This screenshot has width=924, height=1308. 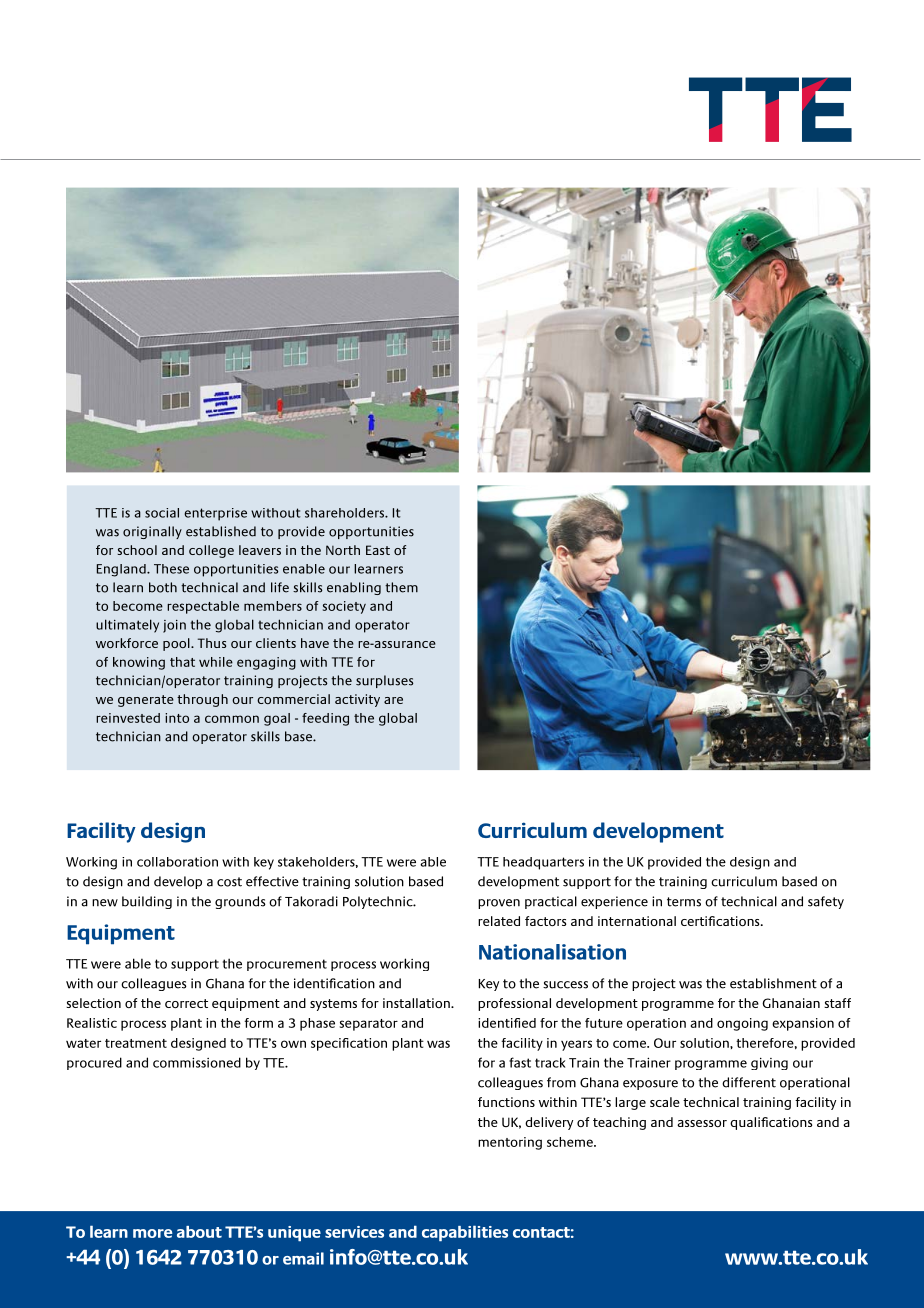 I want to click on East, so click(x=378, y=550).
